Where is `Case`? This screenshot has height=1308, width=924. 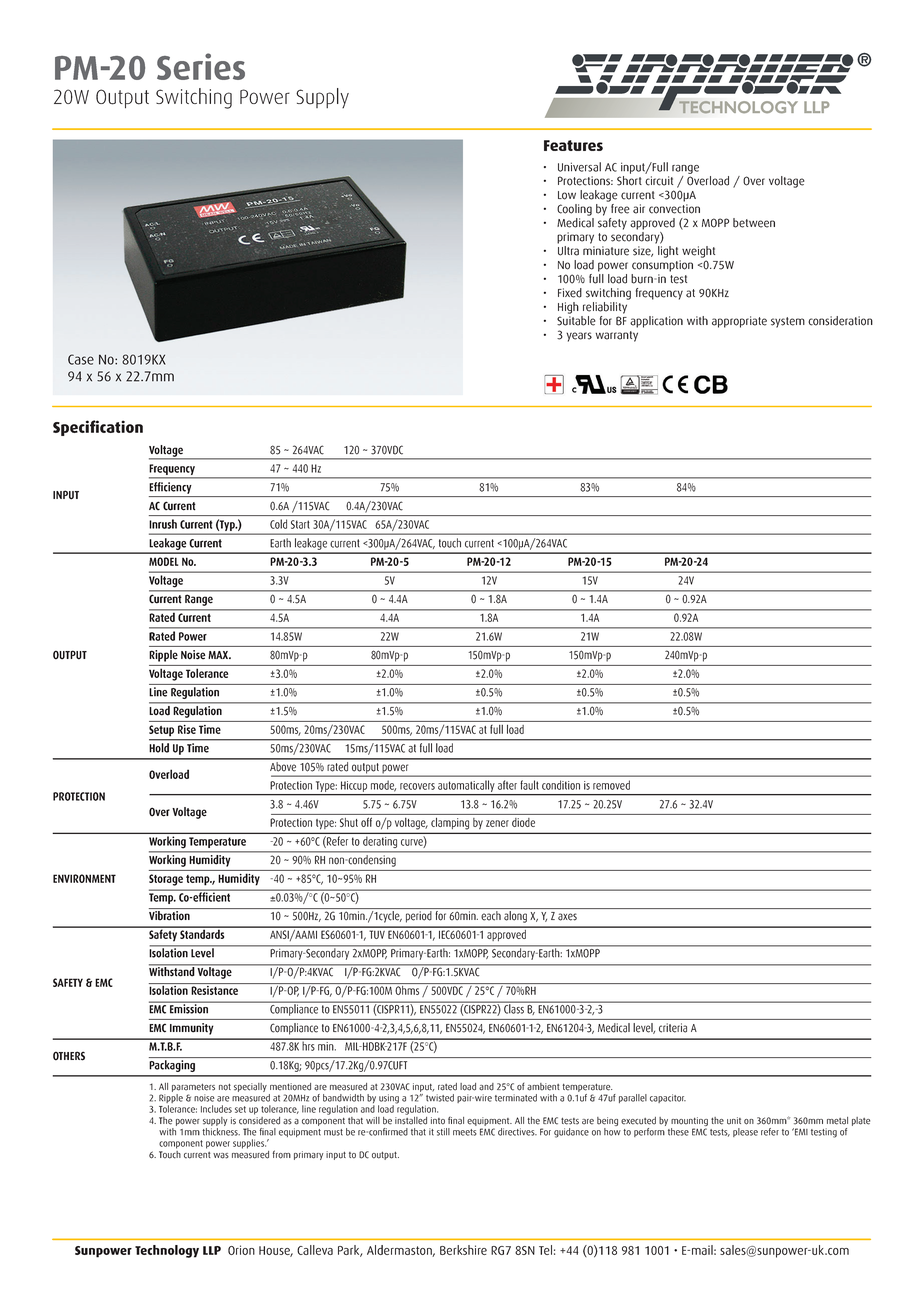
Case is located at coordinates (81, 359).
